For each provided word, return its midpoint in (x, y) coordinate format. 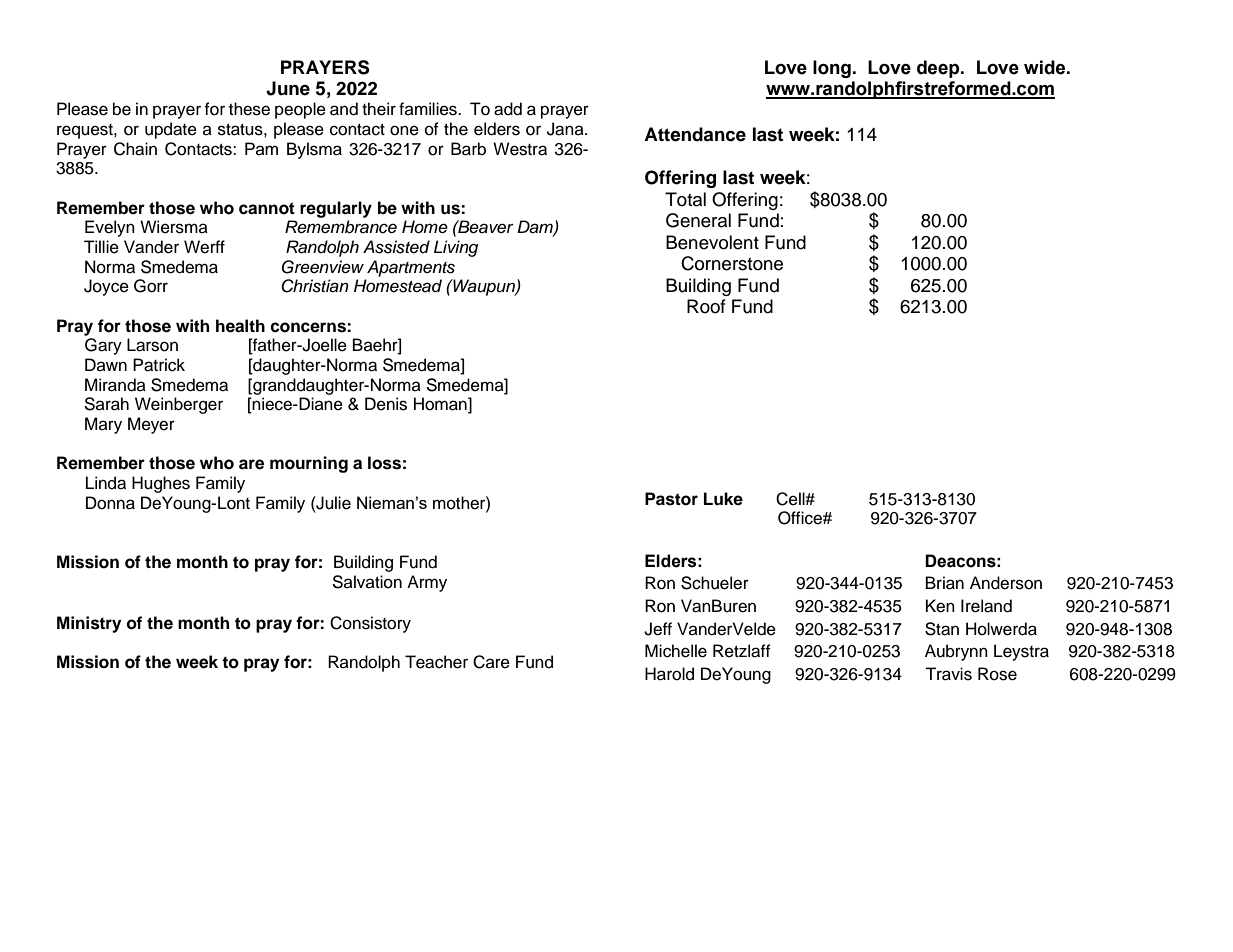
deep (939, 69)
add (508, 109)
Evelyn (110, 228)
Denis (386, 404)
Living (456, 248)
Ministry (89, 624)
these (249, 109)
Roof (706, 306)
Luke (723, 499)
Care (491, 662)
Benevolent (712, 242)
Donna (110, 503)
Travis (948, 674)
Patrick (159, 365)
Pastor (671, 499)
